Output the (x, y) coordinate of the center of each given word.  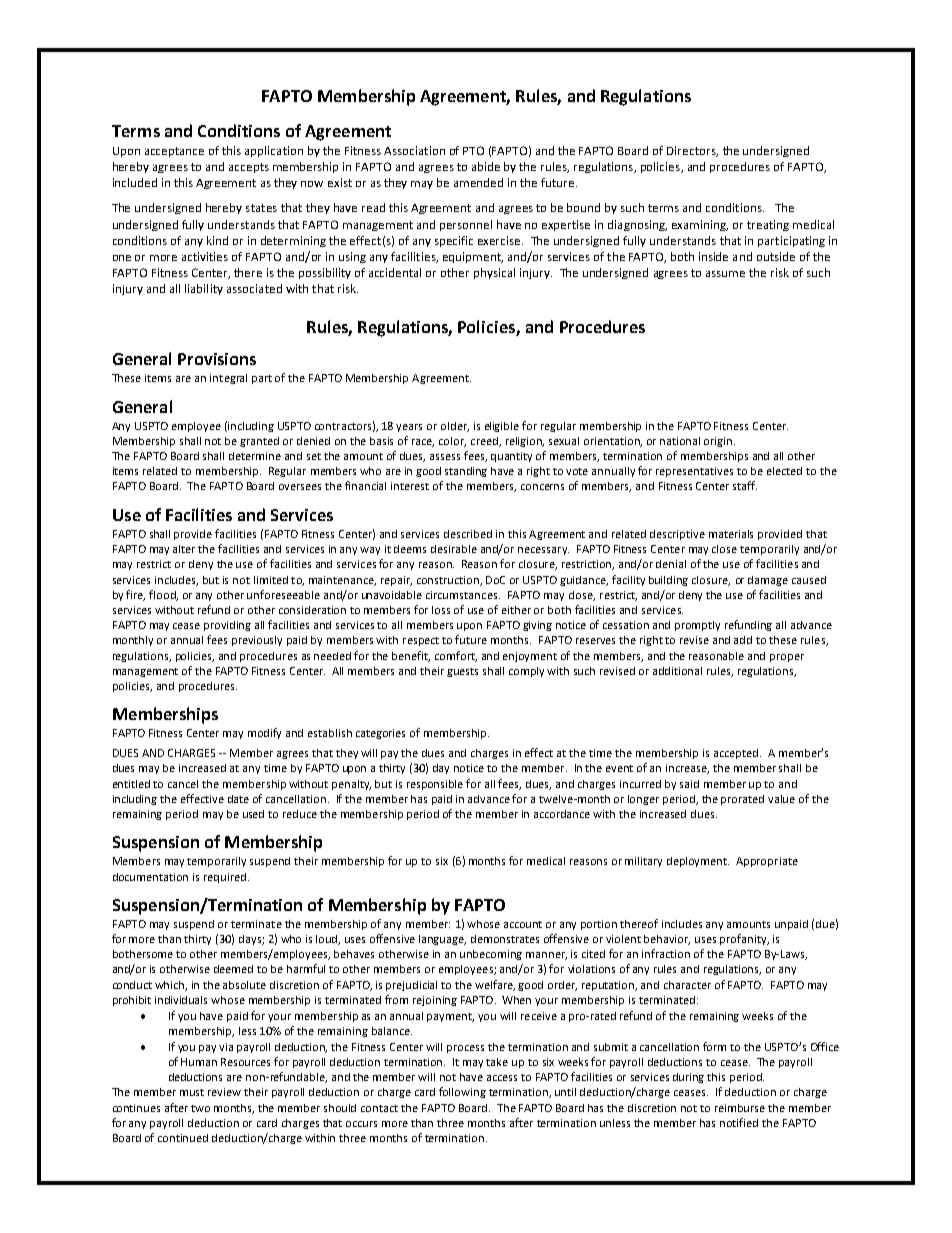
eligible (502, 427)
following (462, 1092)
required (225, 878)
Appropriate (767, 862)
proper (787, 658)
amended (478, 182)
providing (227, 626)
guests (462, 672)
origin (719, 442)
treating (768, 225)
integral (228, 379)
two (200, 1108)
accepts (249, 168)
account (523, 924)
